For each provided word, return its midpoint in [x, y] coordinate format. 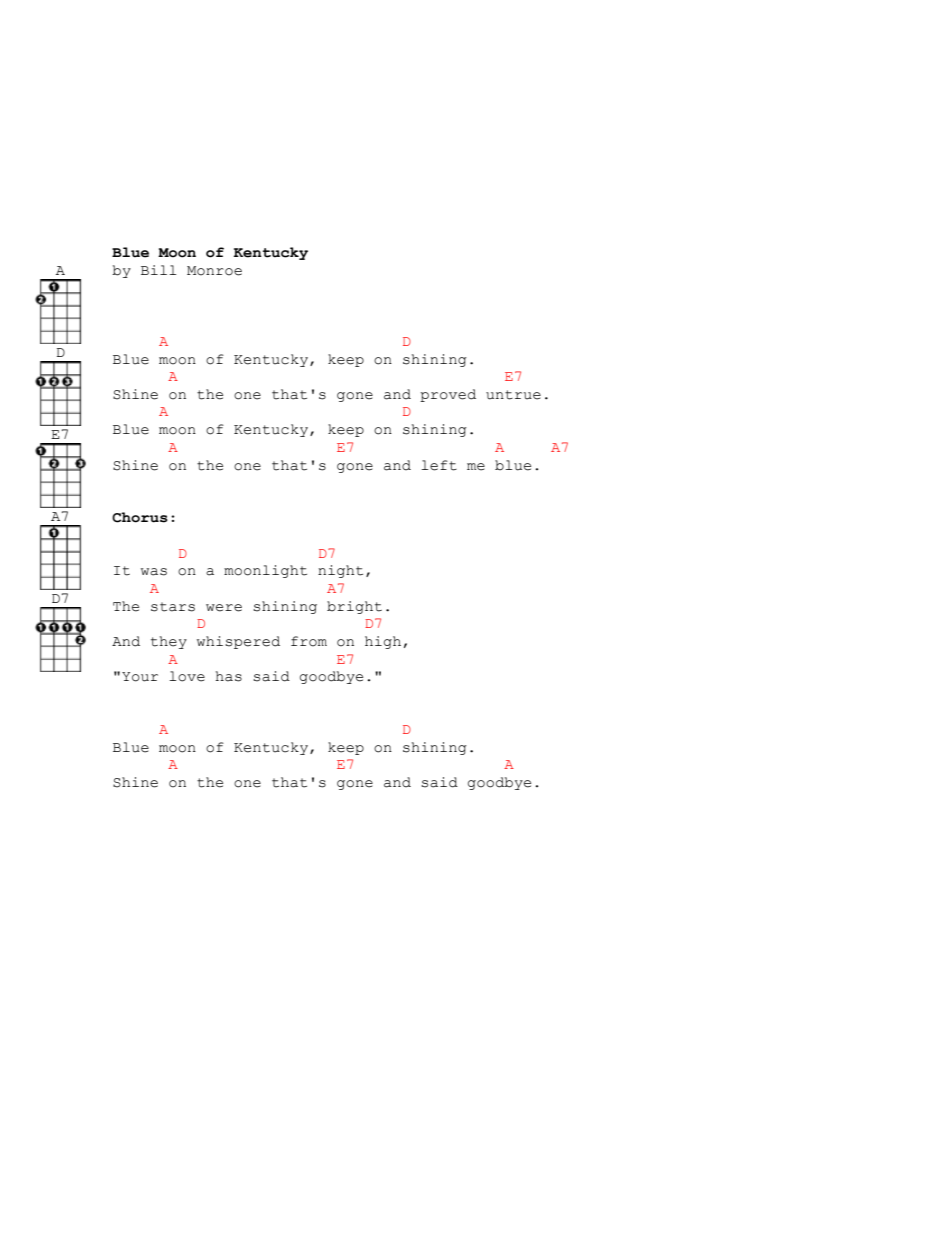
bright [354, 607]
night [340, 571]
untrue [513, 395]
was [154, 572]
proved [448, 395]
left [439, 465]
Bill [158, 270]
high [383, 642]
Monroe [214, 271]
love [187, 676]
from [309, 641]
